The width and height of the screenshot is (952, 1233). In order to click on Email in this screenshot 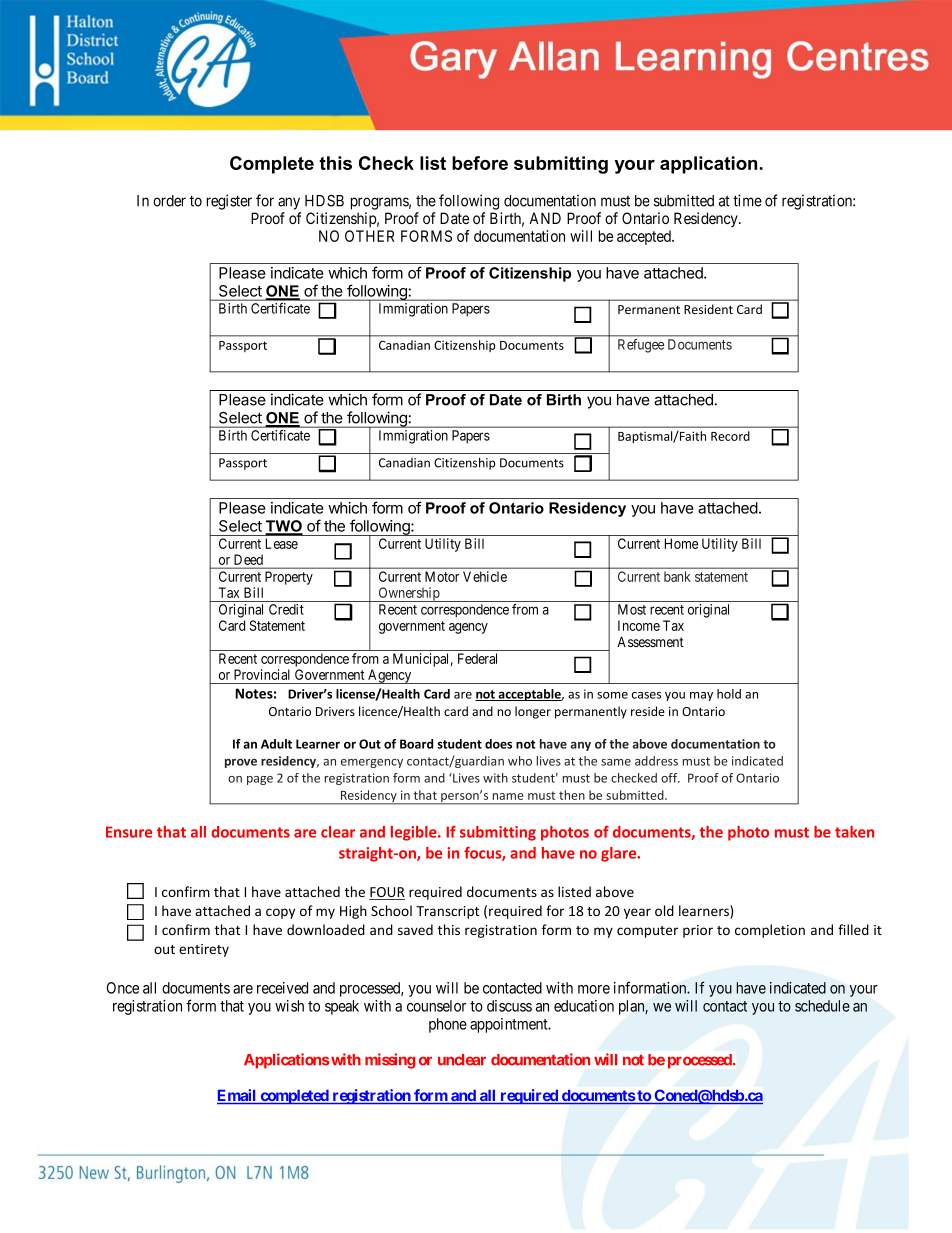, I will do `click(238, 1096)`.
